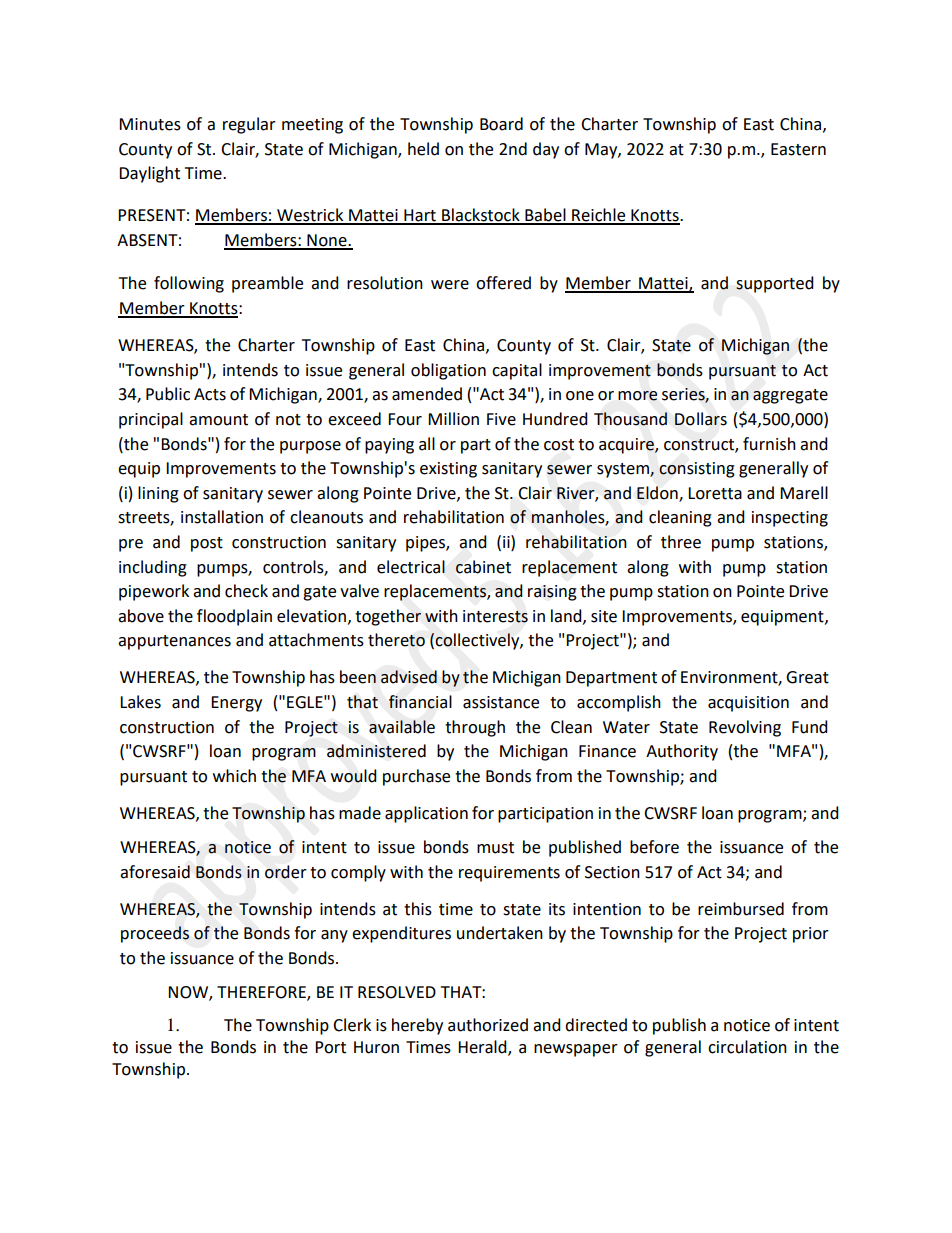 The width and height of the page is (952, 1233). What do you see at coordinates (545, 216) in the page?
I see `Babel` at bounding box center [545, 216].
